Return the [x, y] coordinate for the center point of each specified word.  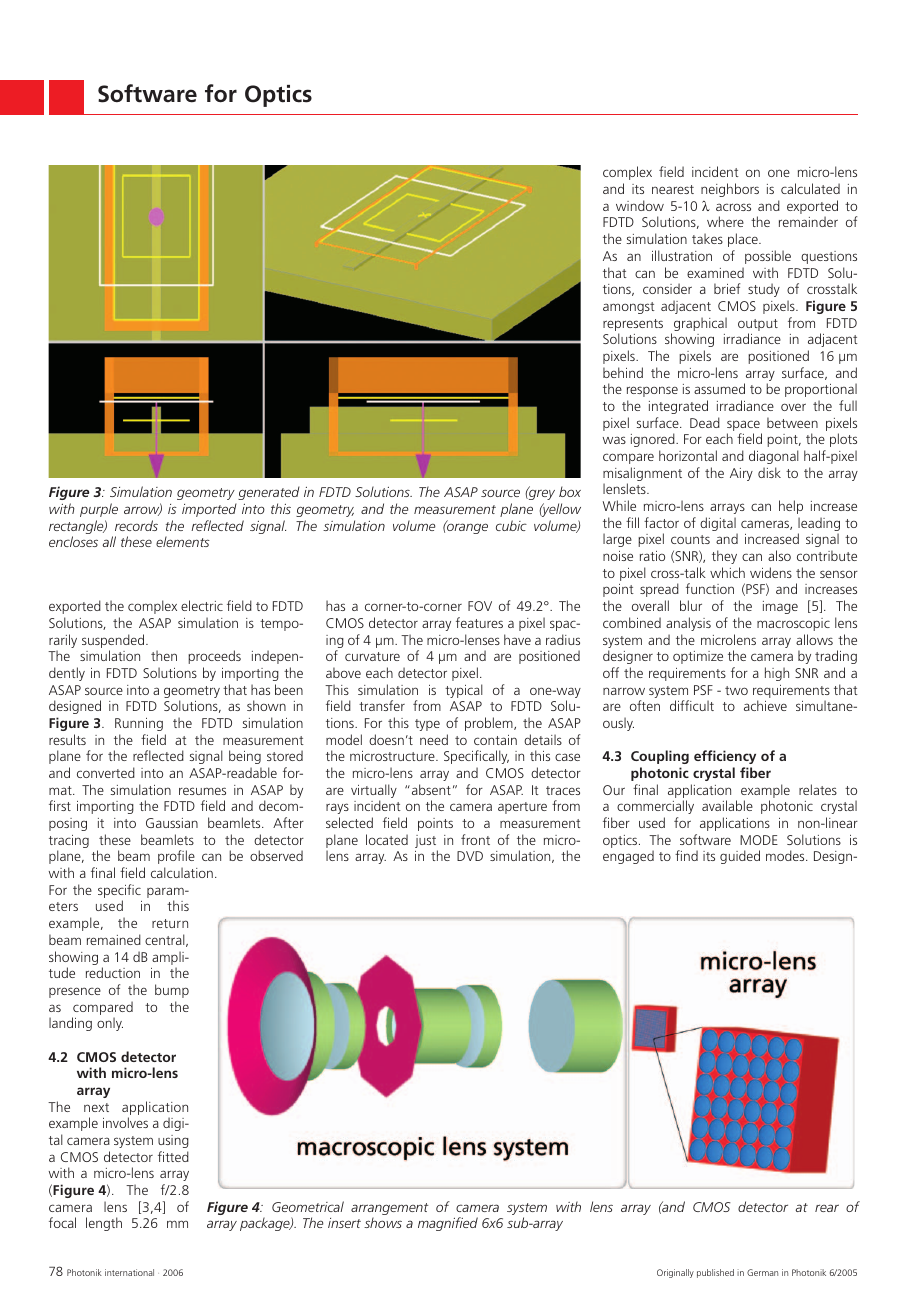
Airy [741, 474]
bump [172, 991]
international [129, 1272]
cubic [511, 525]
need [434, 739]
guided [740, 857]
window [640, 205]
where [725, 221]
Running [139, 724]
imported [209, 510]
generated [269, 493]
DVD [470, 856]
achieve [765, 705]
